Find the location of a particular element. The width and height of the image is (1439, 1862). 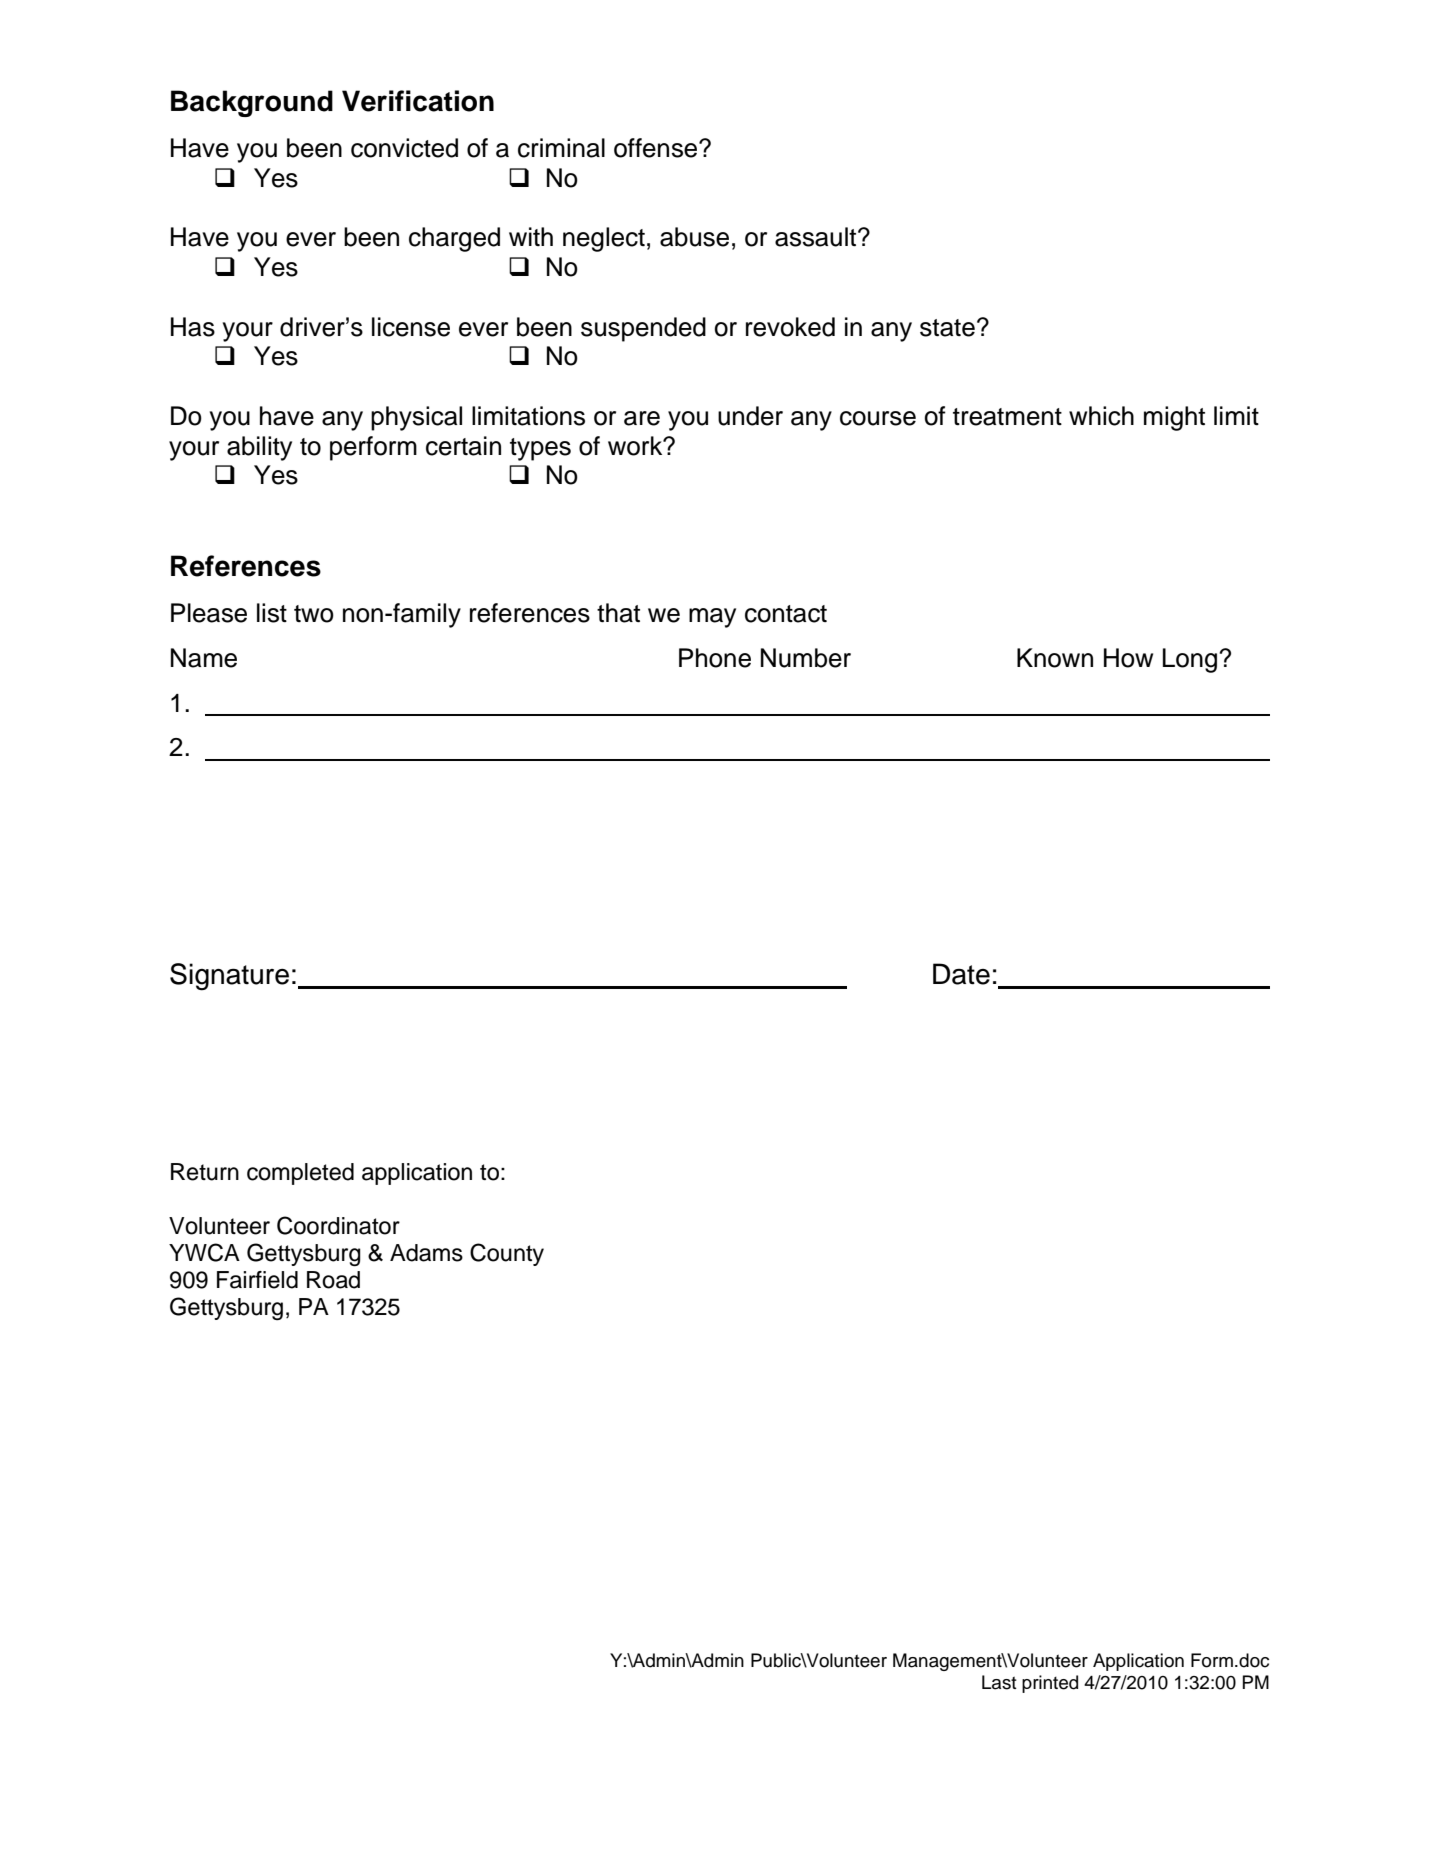

state is located at coordinates (947, 328).
